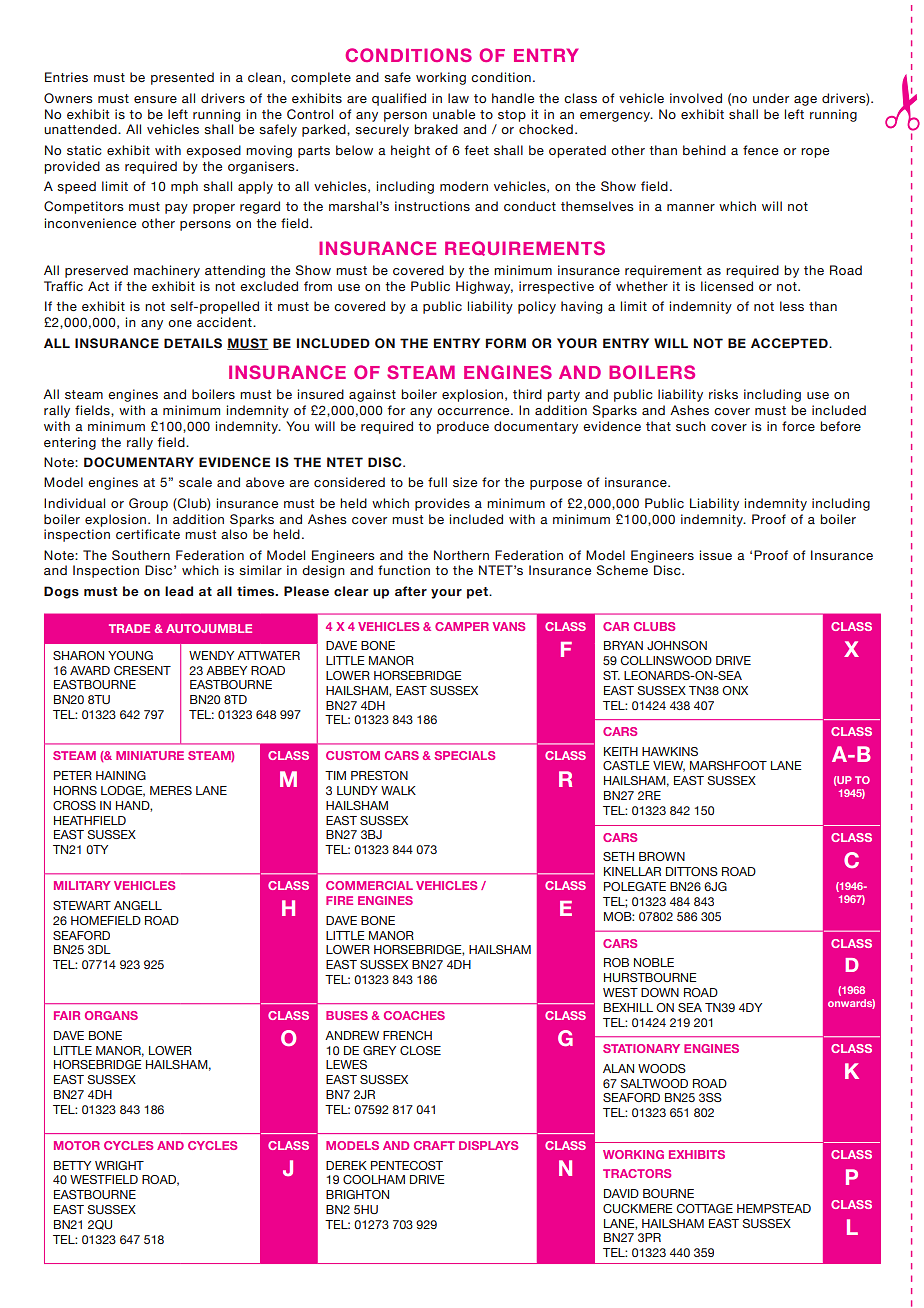 This screenshot has width=924, height=1308. I want to click on HAWKINS, so click(670, 751).
